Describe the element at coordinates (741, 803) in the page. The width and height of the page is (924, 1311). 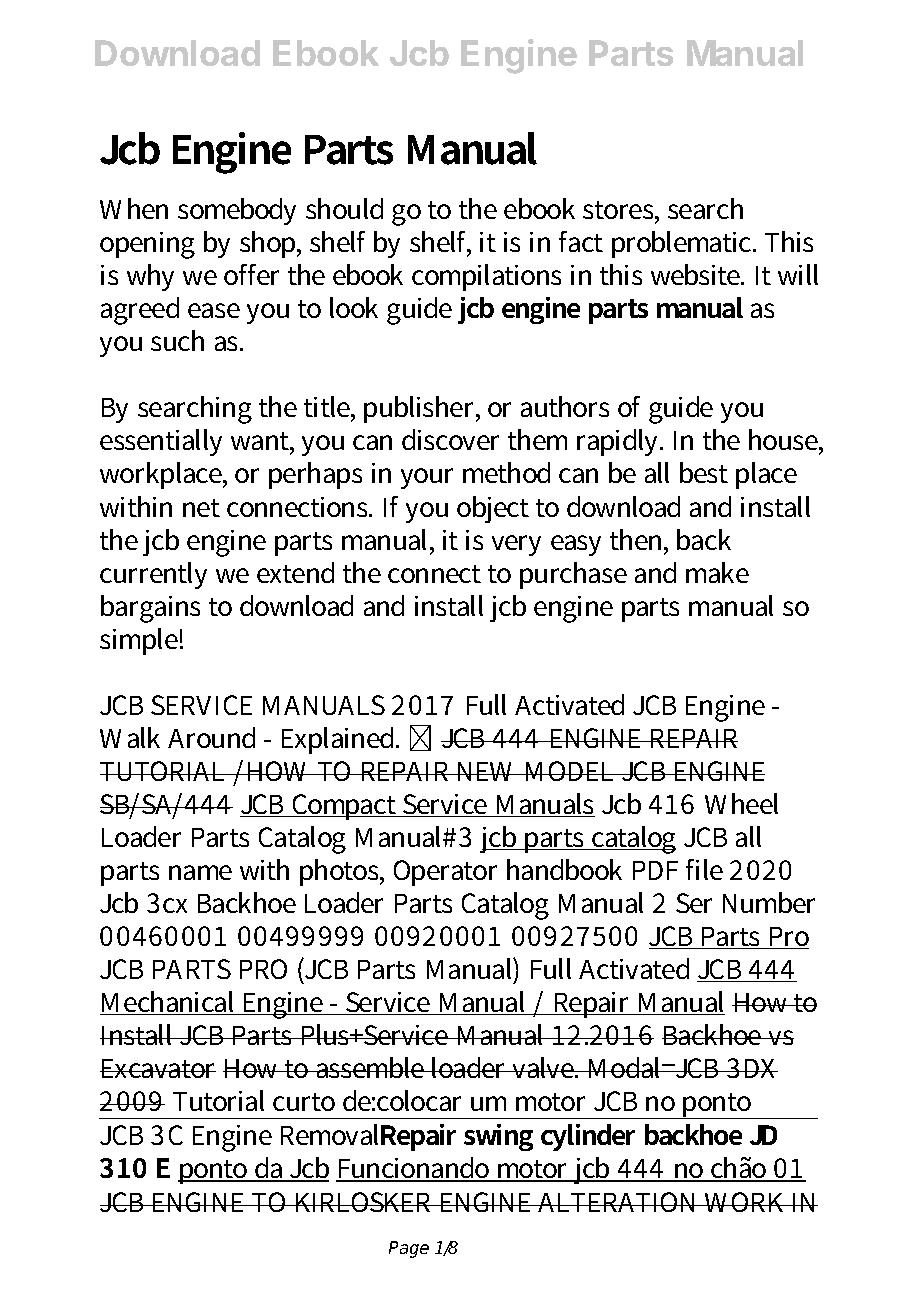
I see `Wheel` at that location.
